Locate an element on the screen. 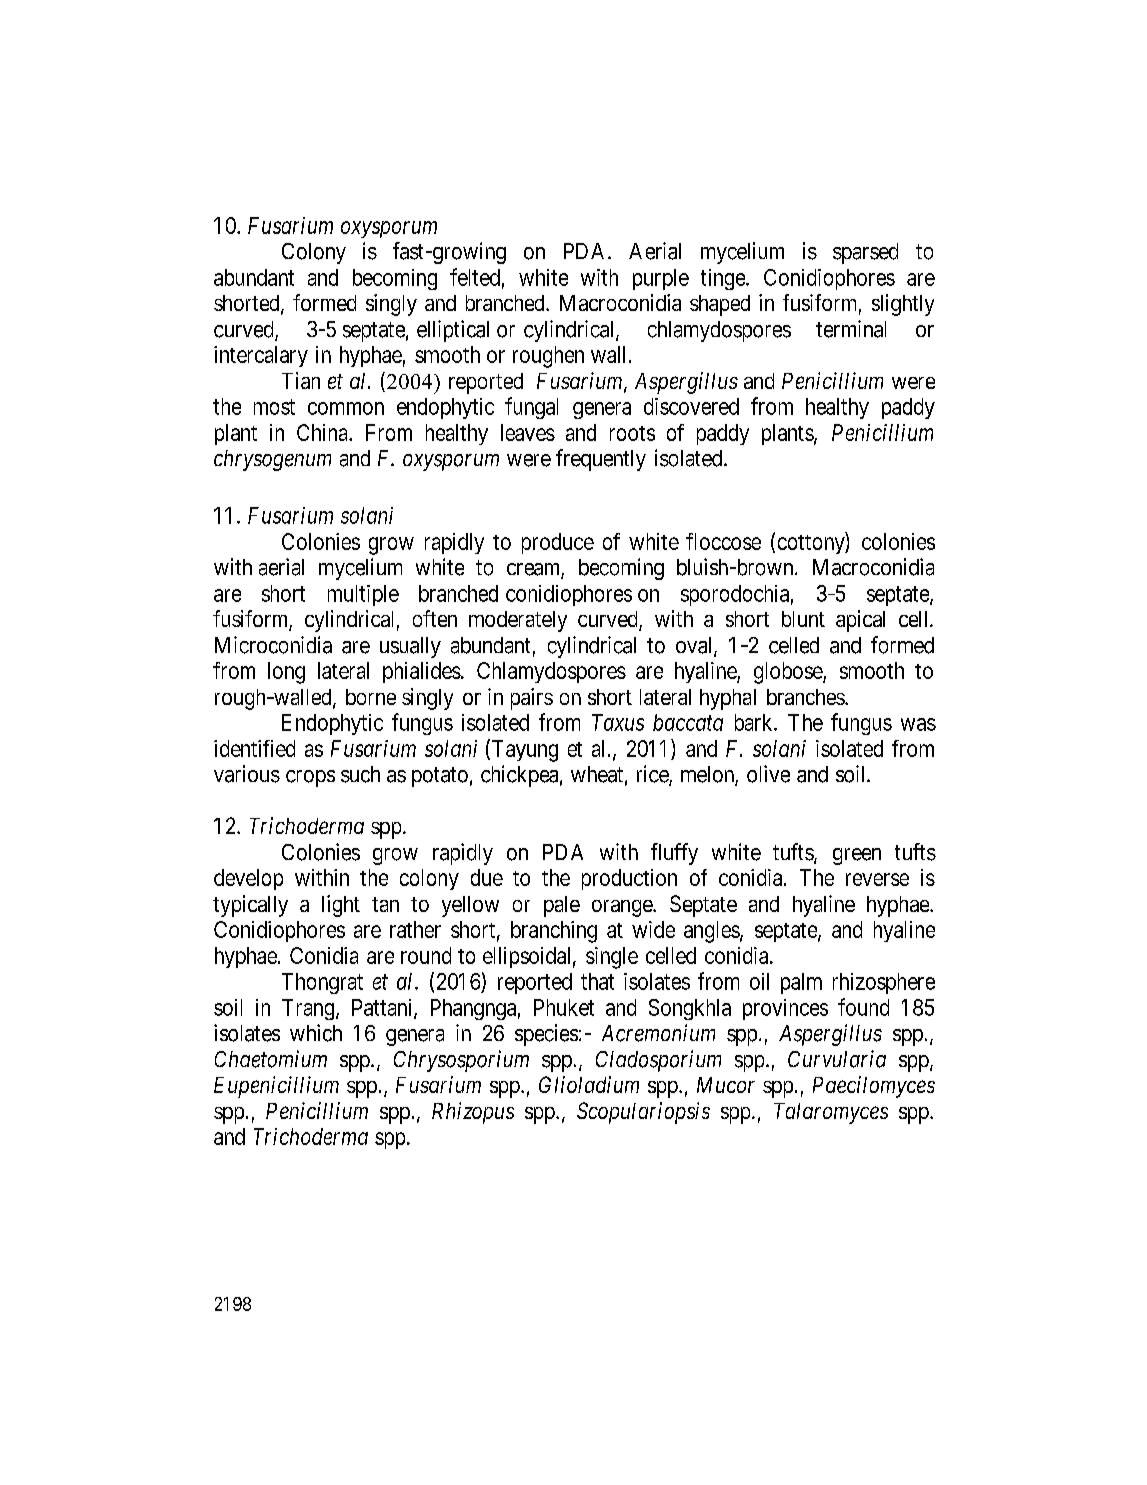 The image size is (1147, 1485). crops is located at coordinates (310, 778).
